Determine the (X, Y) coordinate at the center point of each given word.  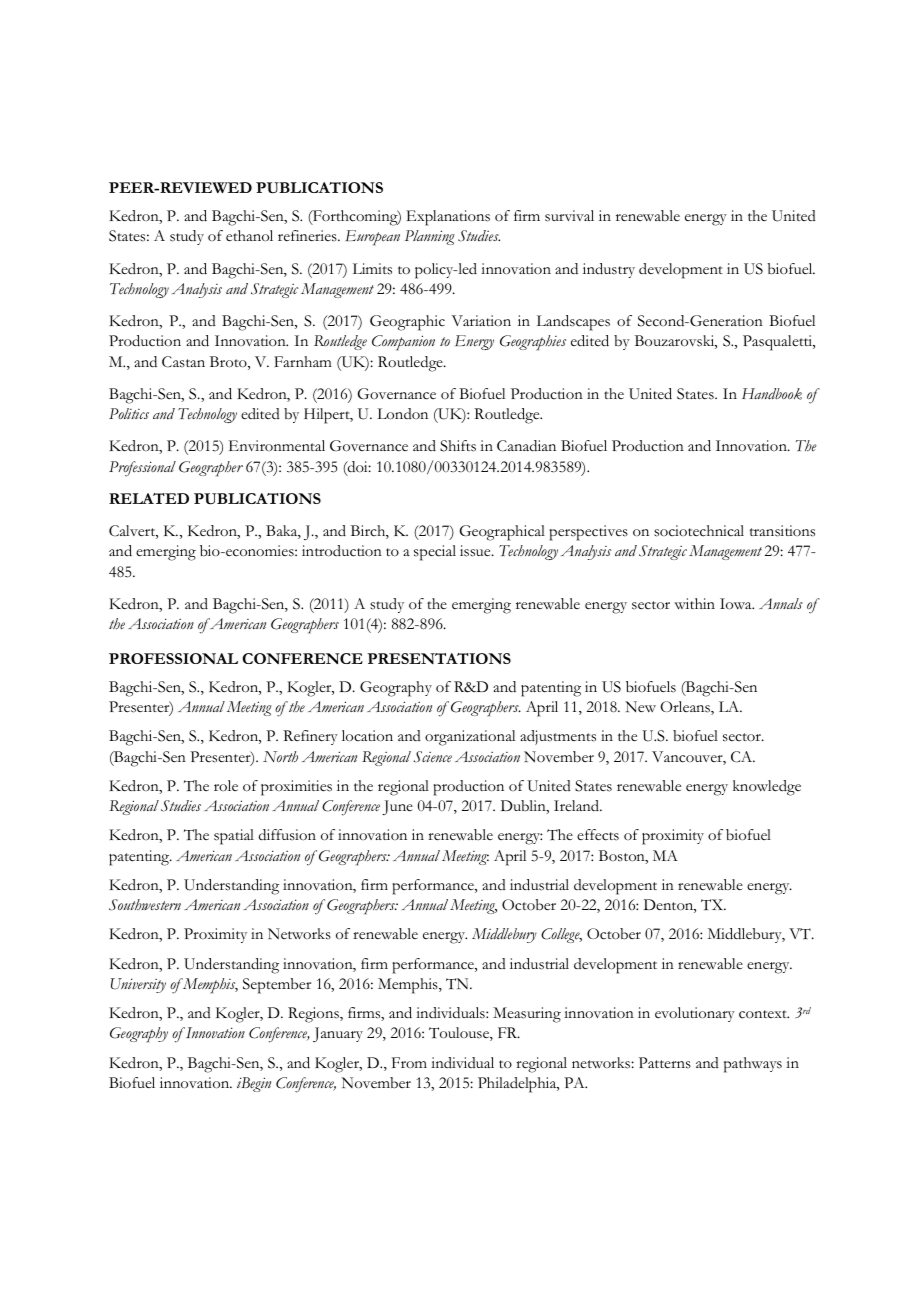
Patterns (665, 1063)
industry (609, 270)
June (397, 807)
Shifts (458, 446)
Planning (430, 237)
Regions (314, 1015)
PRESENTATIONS (439, 658)
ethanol (249, 236)
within (694, 604)
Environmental (277, 446)
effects (598, 835)
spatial (234, 837)
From (409, 1062)
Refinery (310, 737)
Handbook (772, 394)
